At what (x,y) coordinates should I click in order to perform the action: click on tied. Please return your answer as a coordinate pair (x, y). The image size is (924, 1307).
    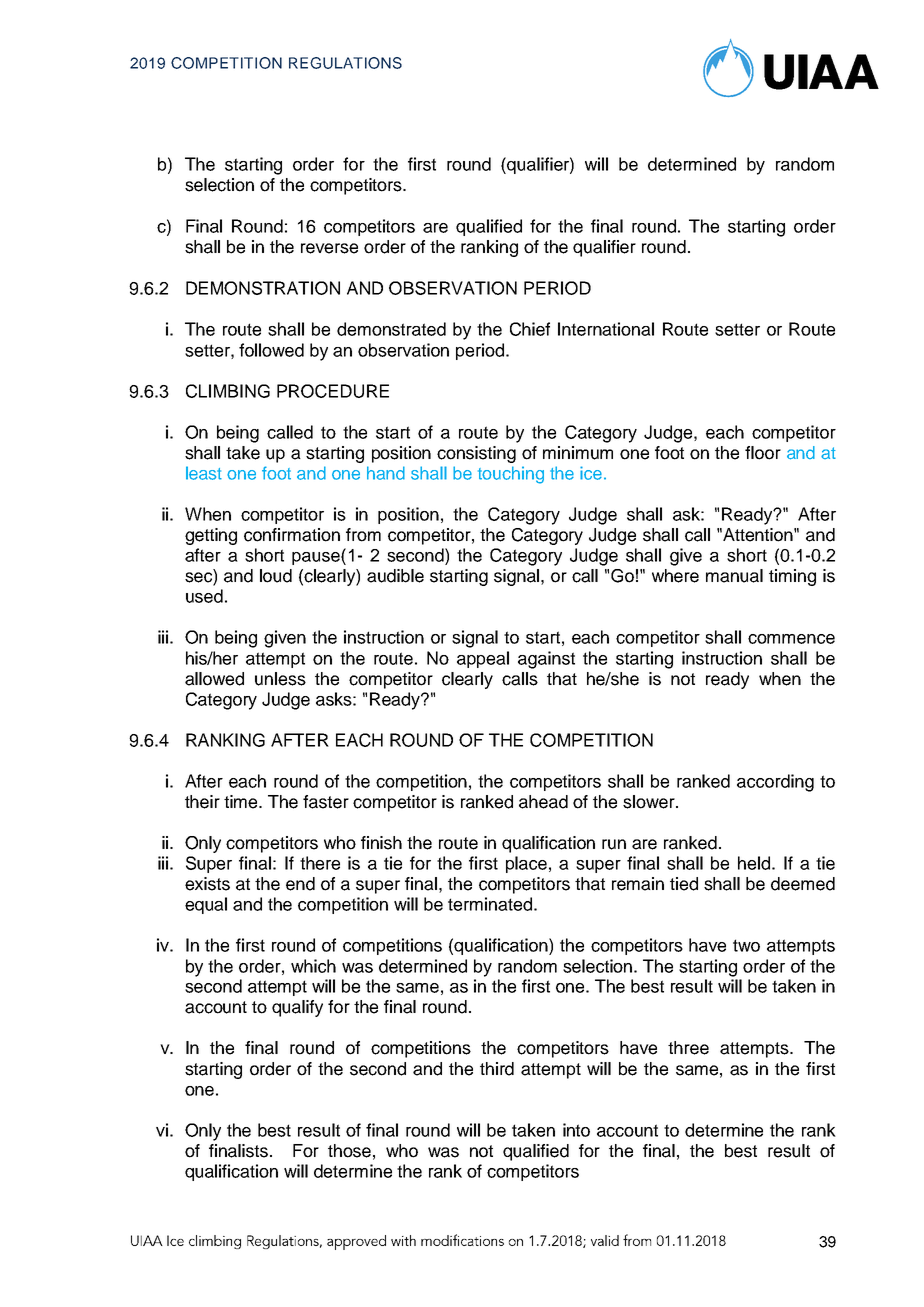
    Looking at the image, I should click on (684, 884).
